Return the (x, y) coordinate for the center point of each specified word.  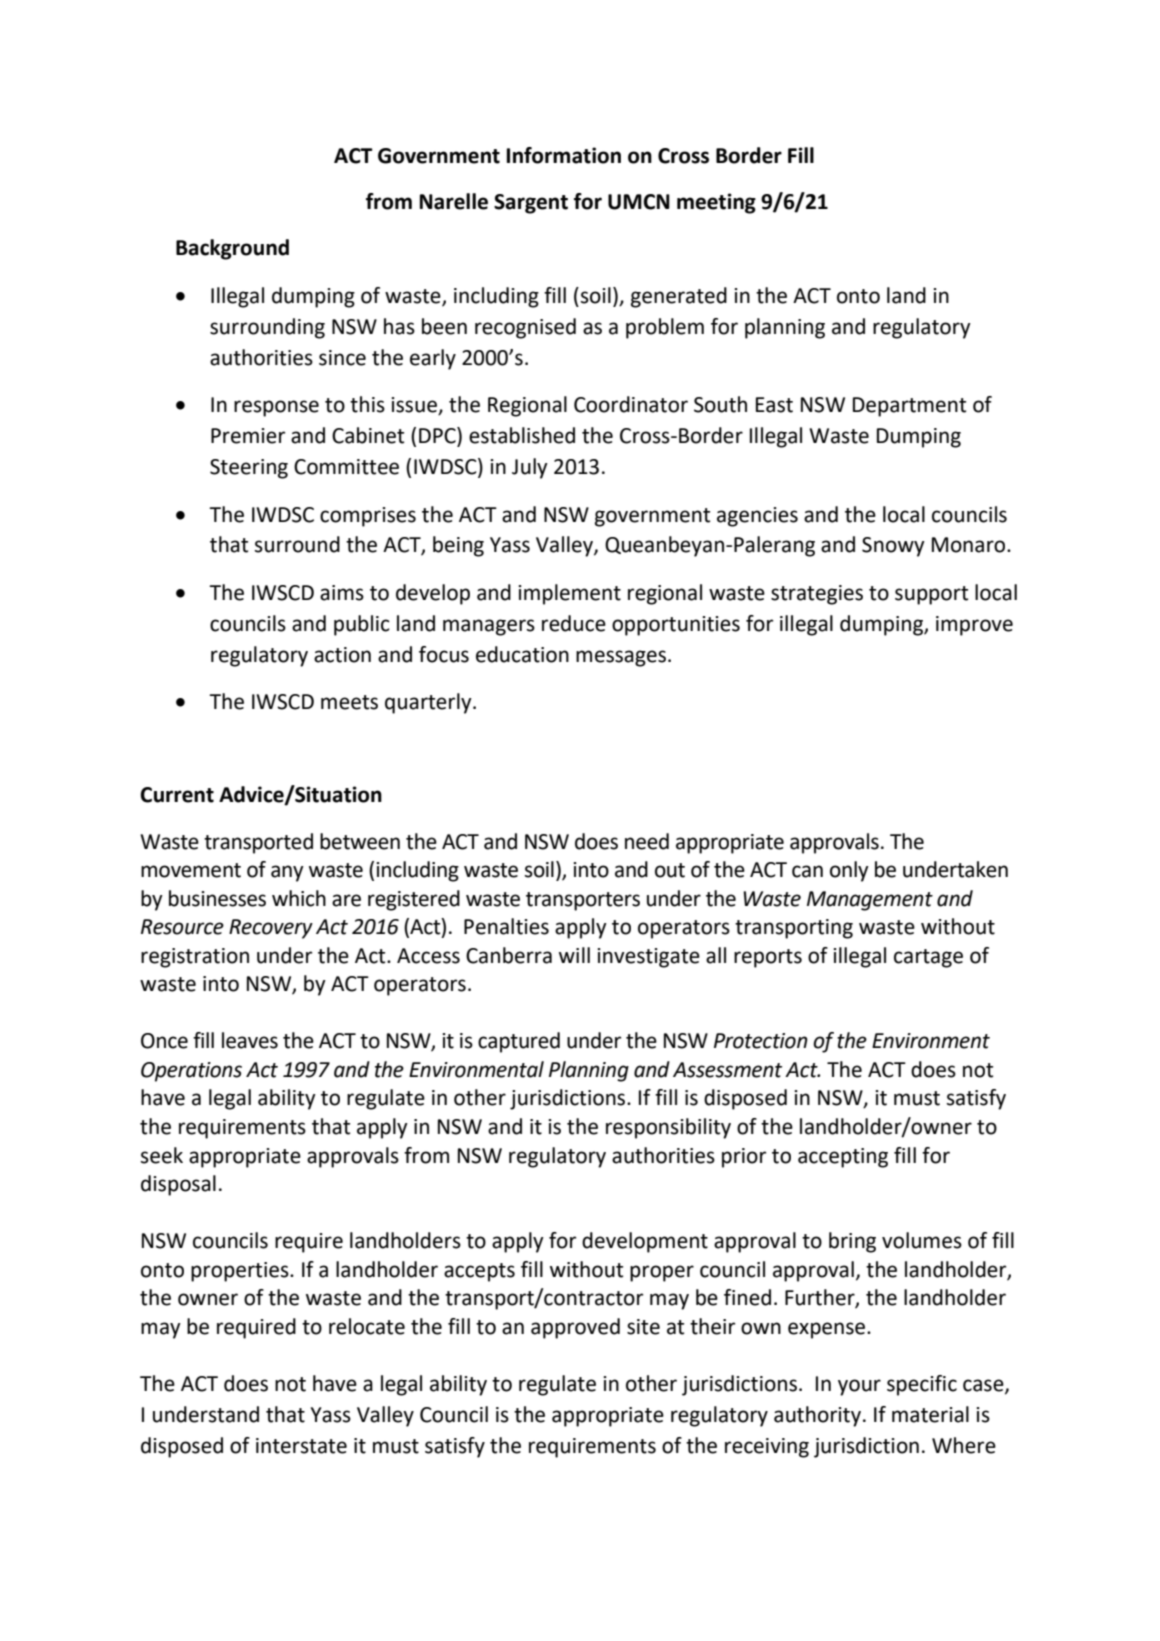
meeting (716, 203)
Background (232, 249)
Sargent (531, 204)
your (859, 1387)
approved (575, 1328)
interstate (301, 1446)
